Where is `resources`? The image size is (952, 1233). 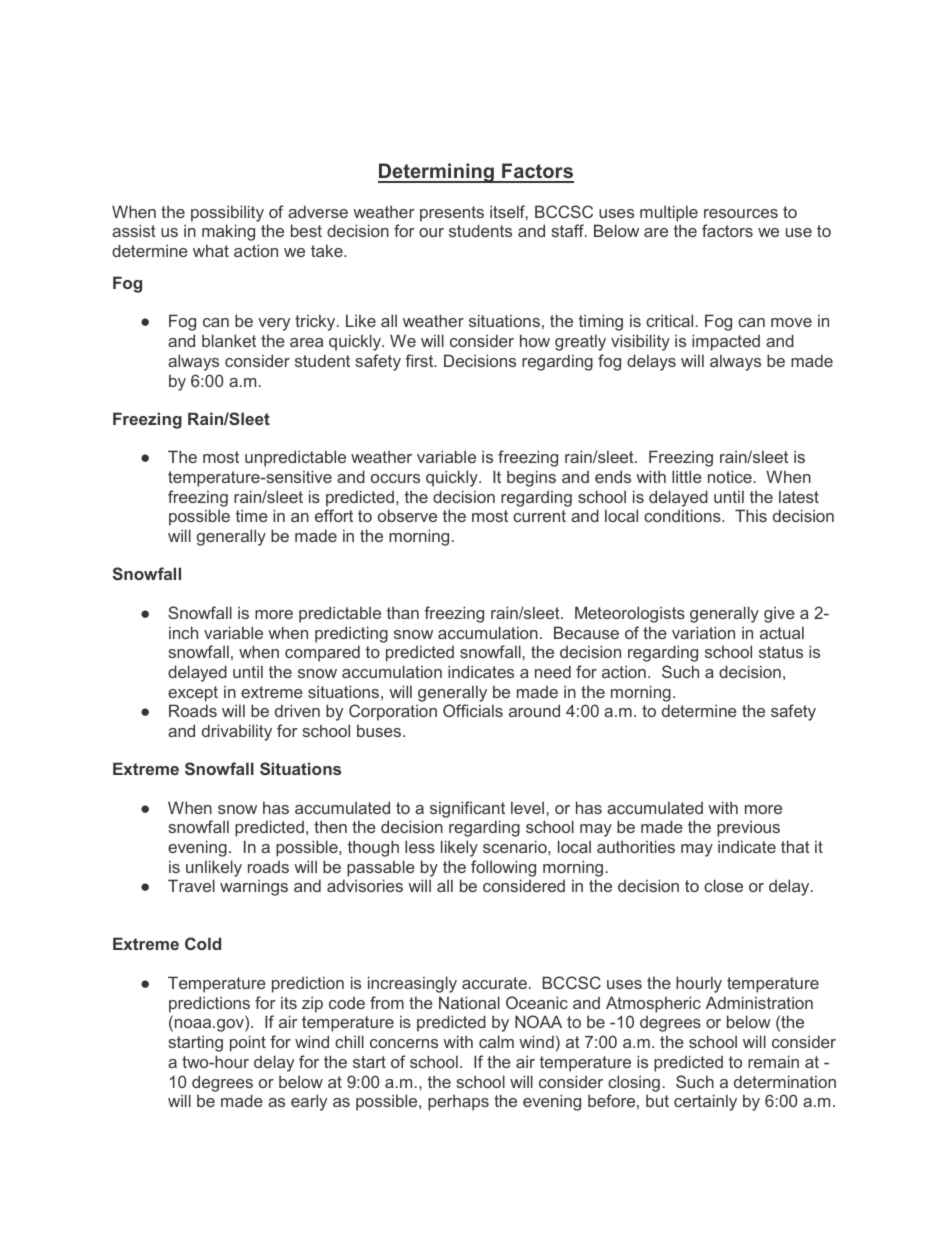
resources is located at coordinates (741, 213).
